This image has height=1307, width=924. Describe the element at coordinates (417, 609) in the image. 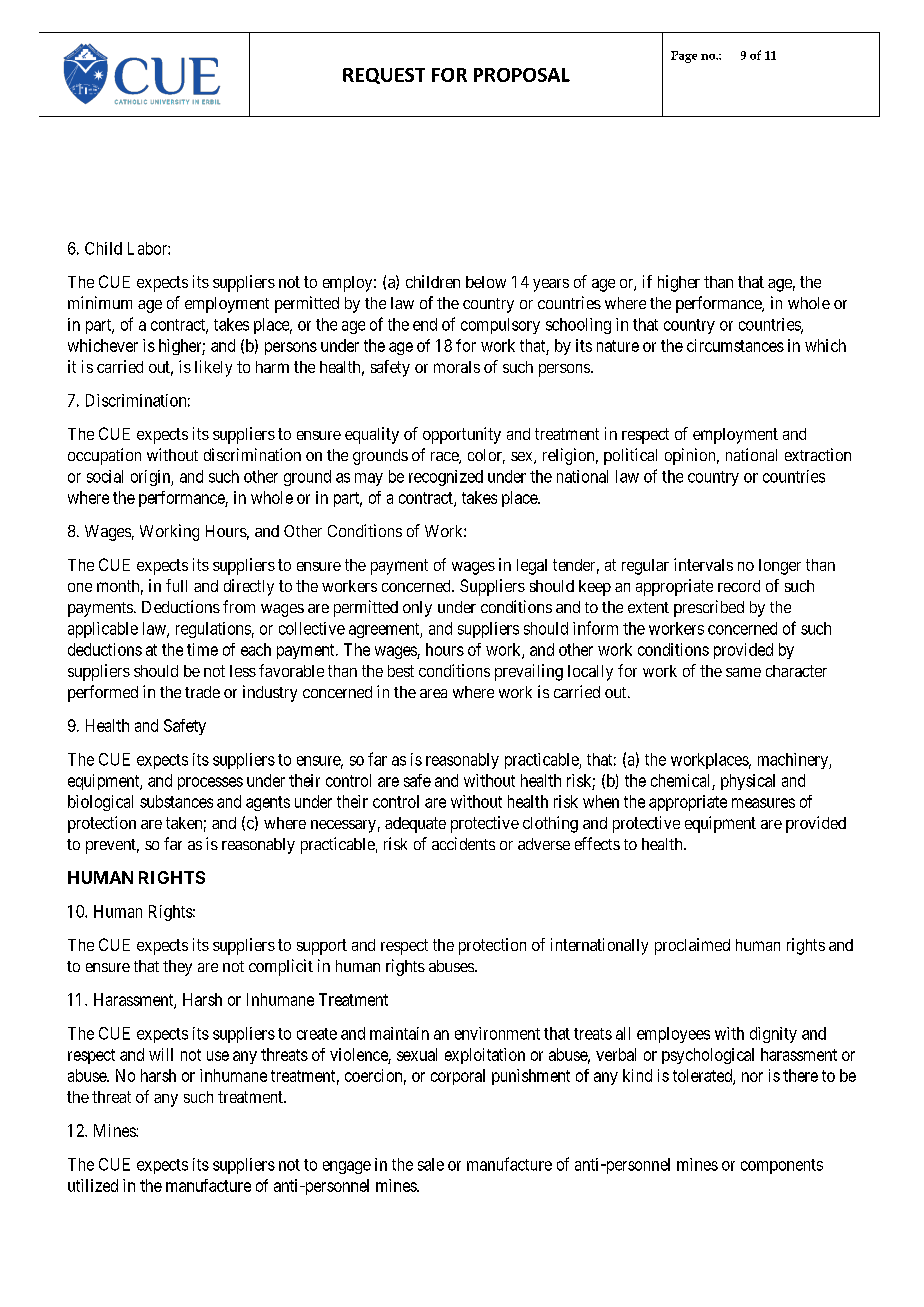

I see `only` at that location.
